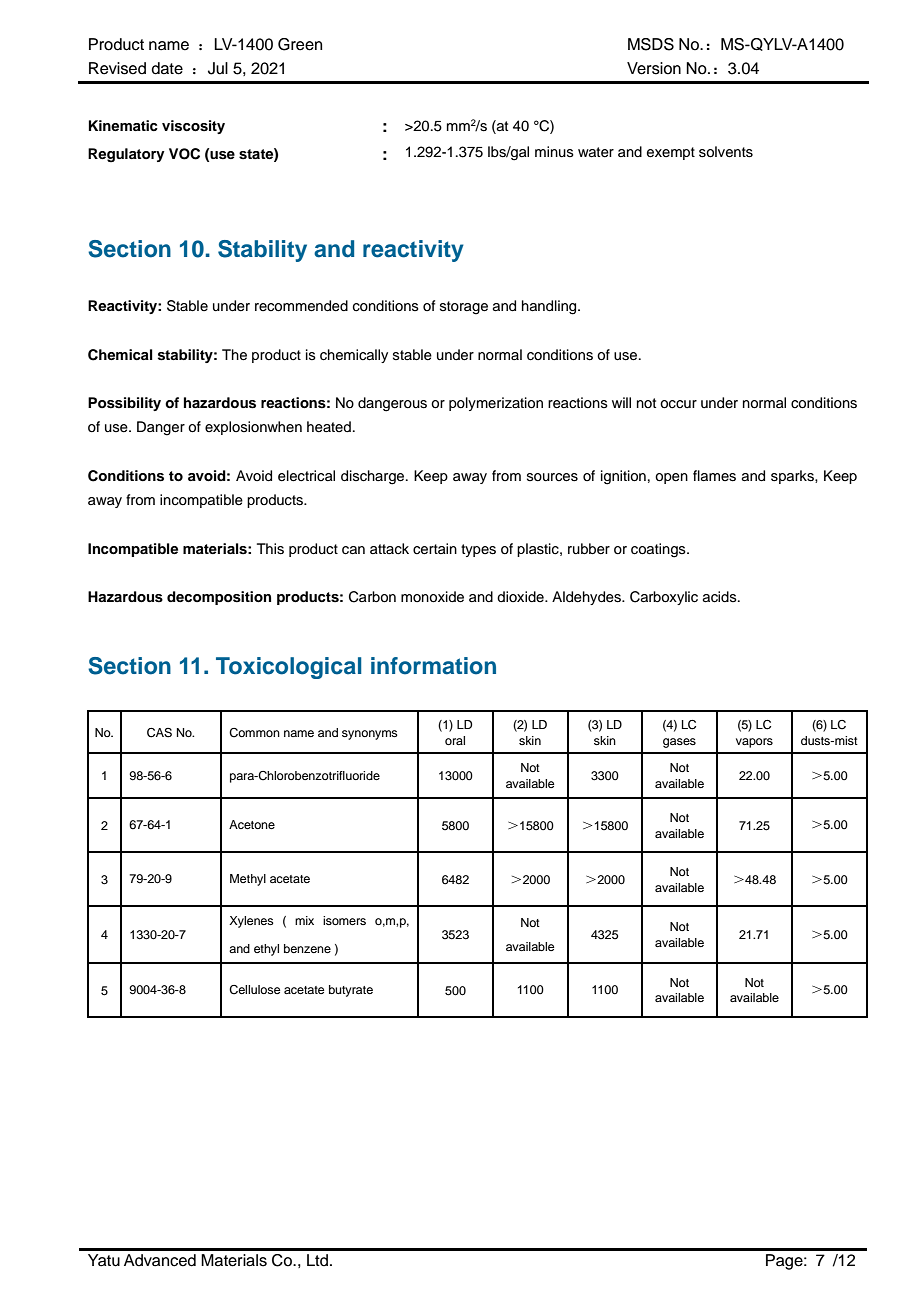  Describe the element at coordinates (464, 308) in the image. I see `storage` at that location.
